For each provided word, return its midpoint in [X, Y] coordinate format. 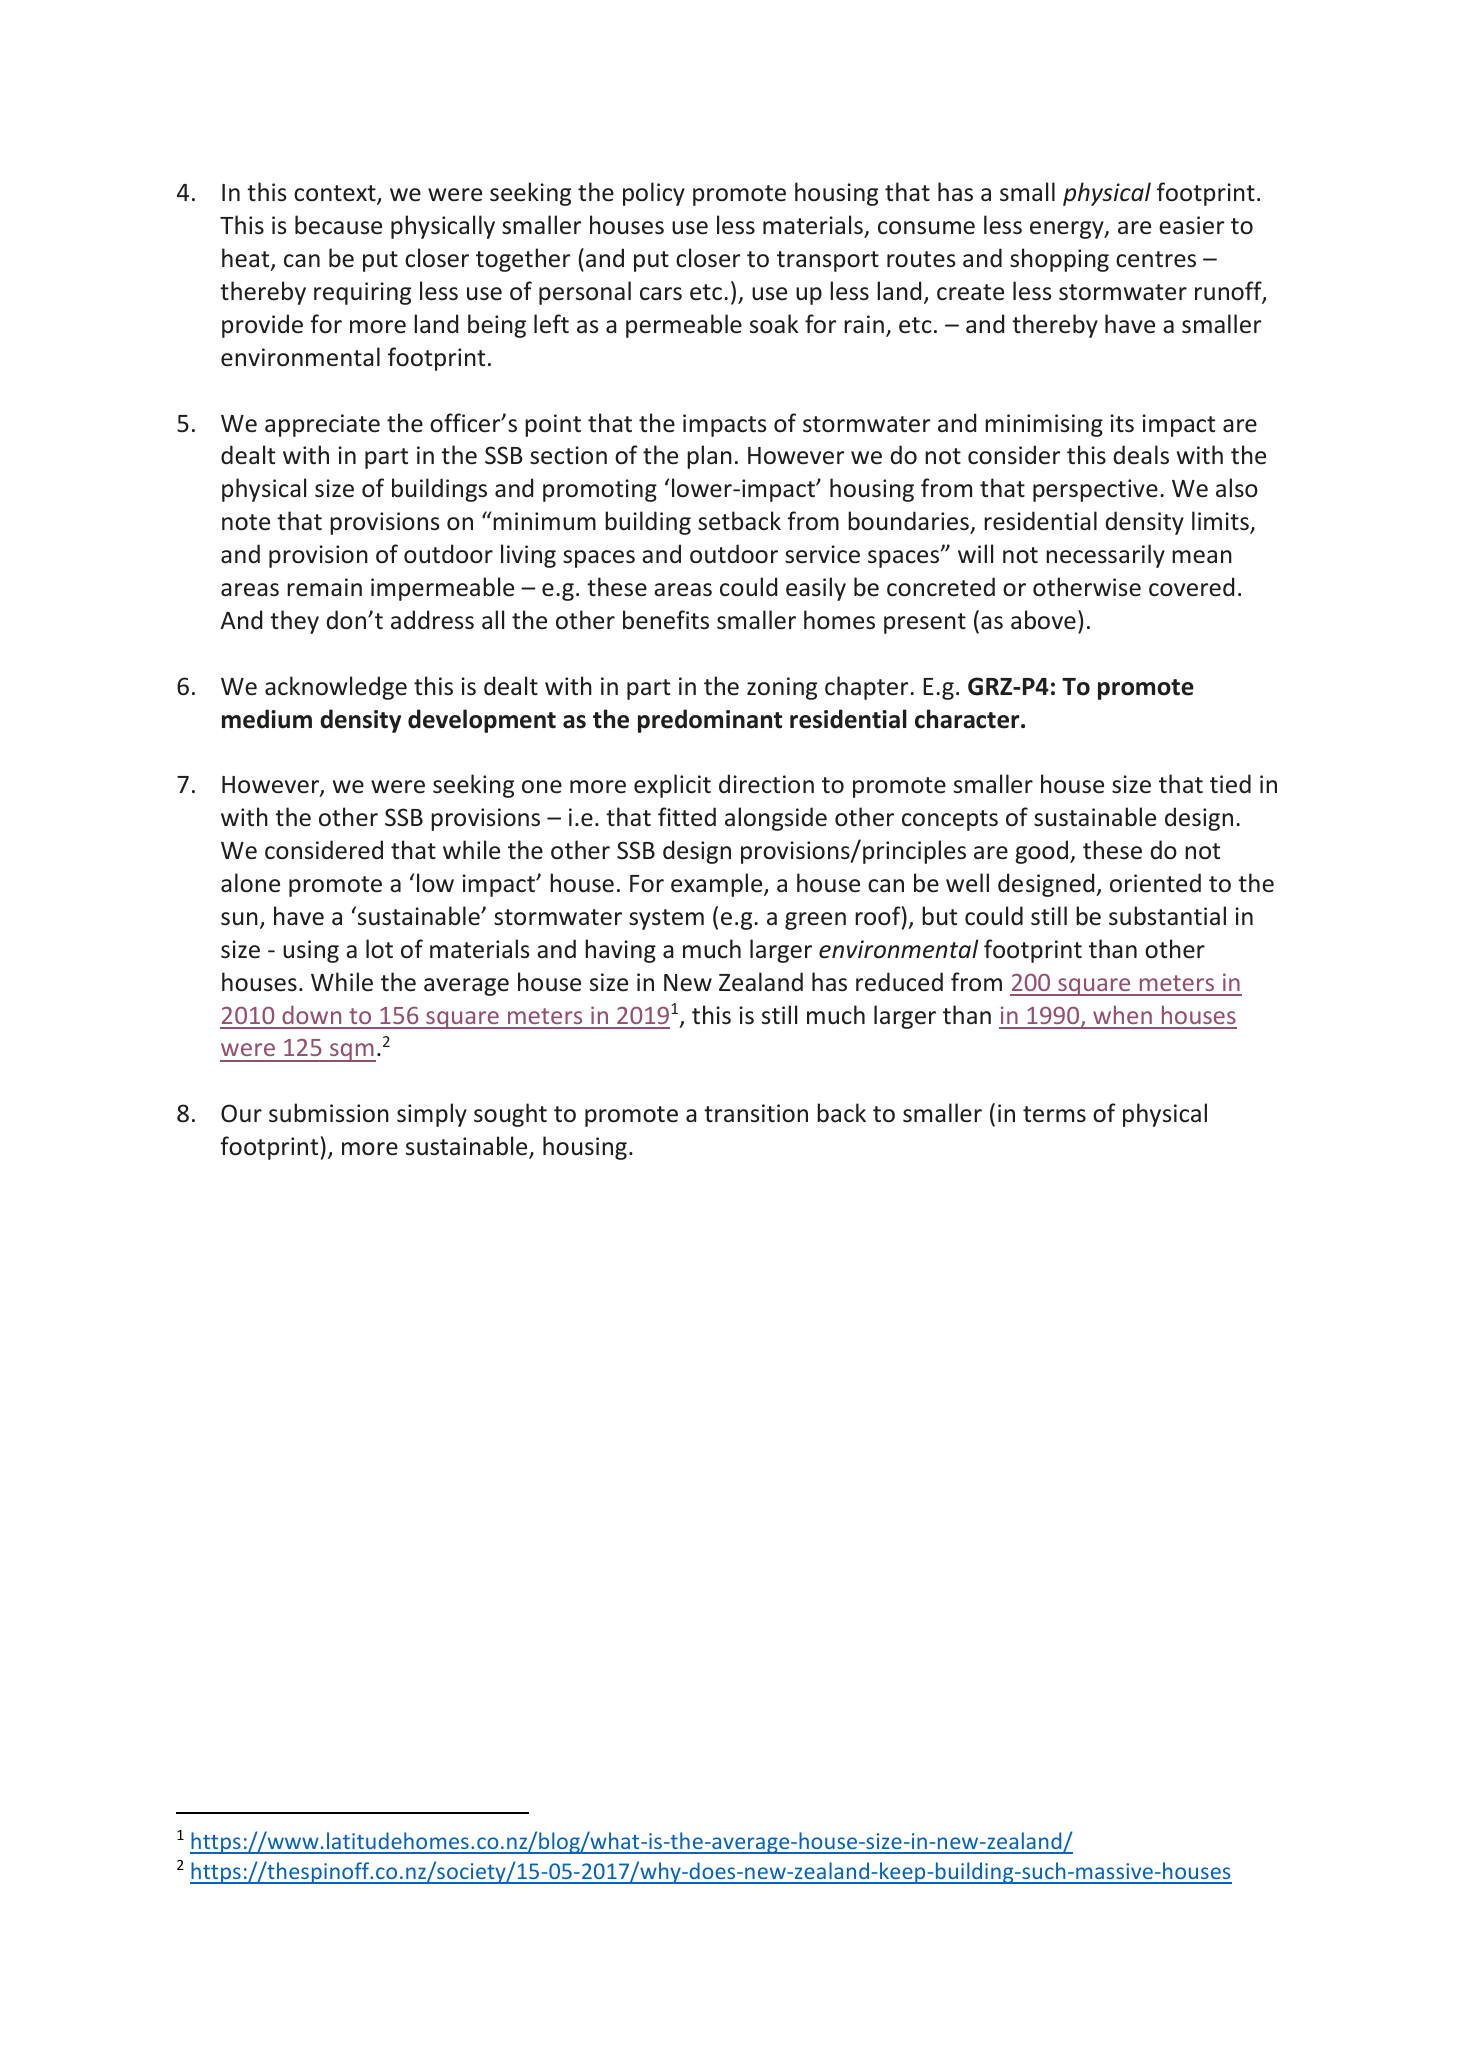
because [338, 225]
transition [756, 1113]
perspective [1095, 490]
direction [766, 784]
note [246, 522]
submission [329, 1113]
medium [267, 719]
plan [709, 457]
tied [1230, 784]
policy [654, 194]
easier [1191, 225]
